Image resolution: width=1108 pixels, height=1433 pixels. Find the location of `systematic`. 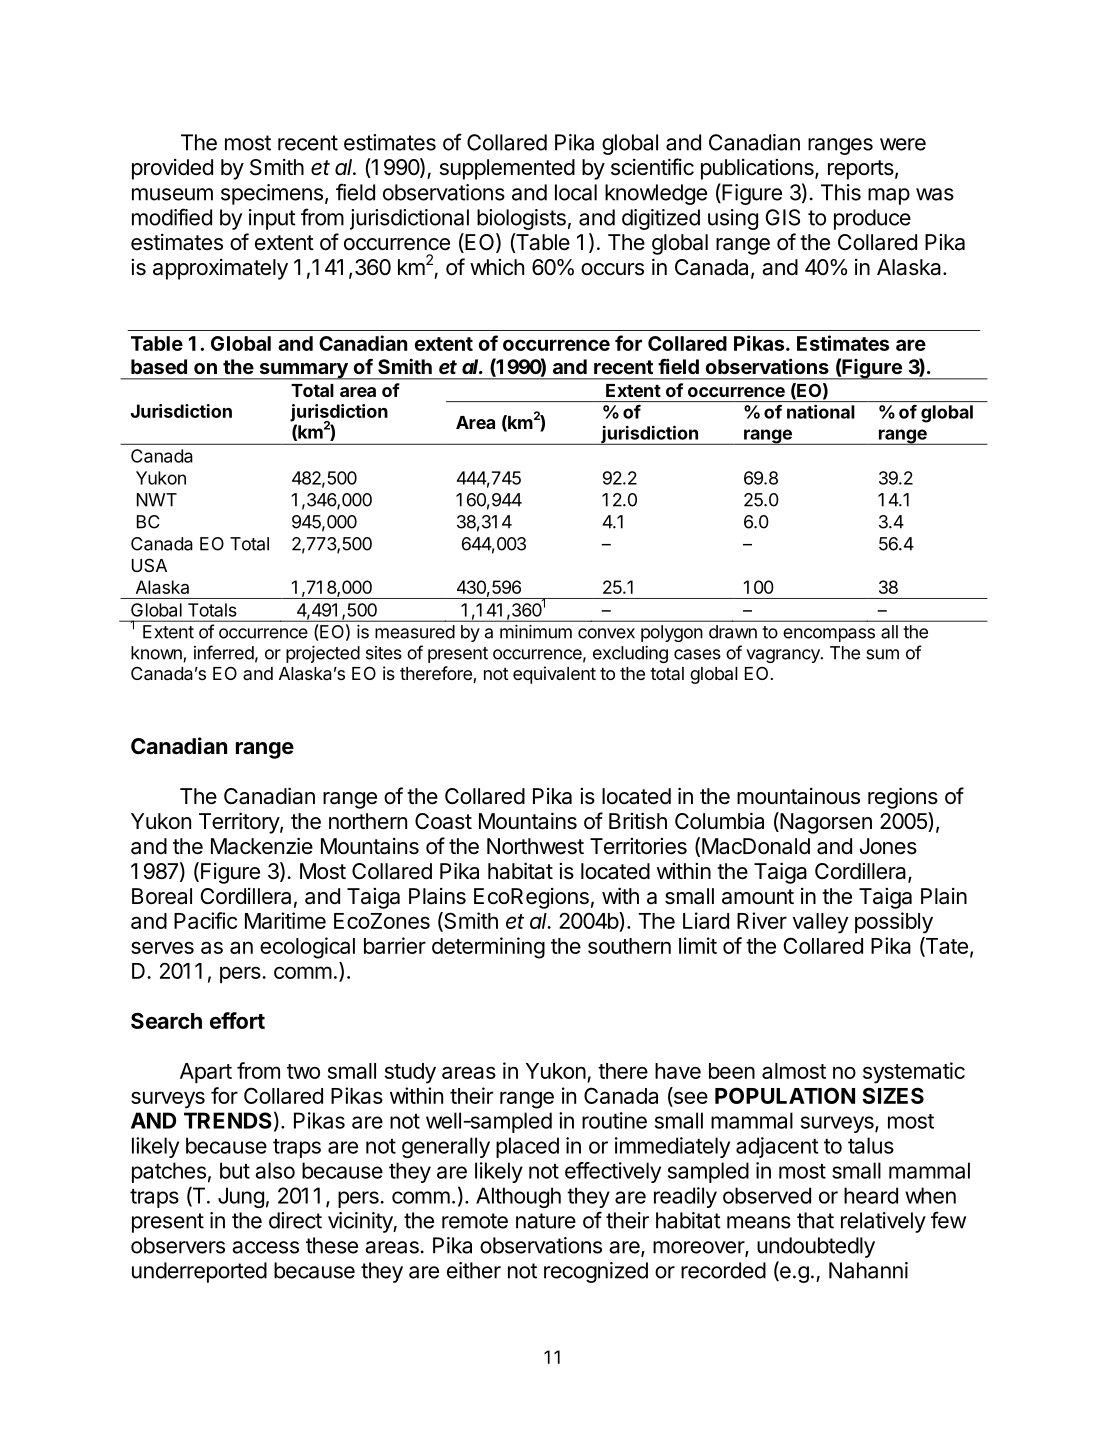

systematic is located at coordinates (914, 1073).
